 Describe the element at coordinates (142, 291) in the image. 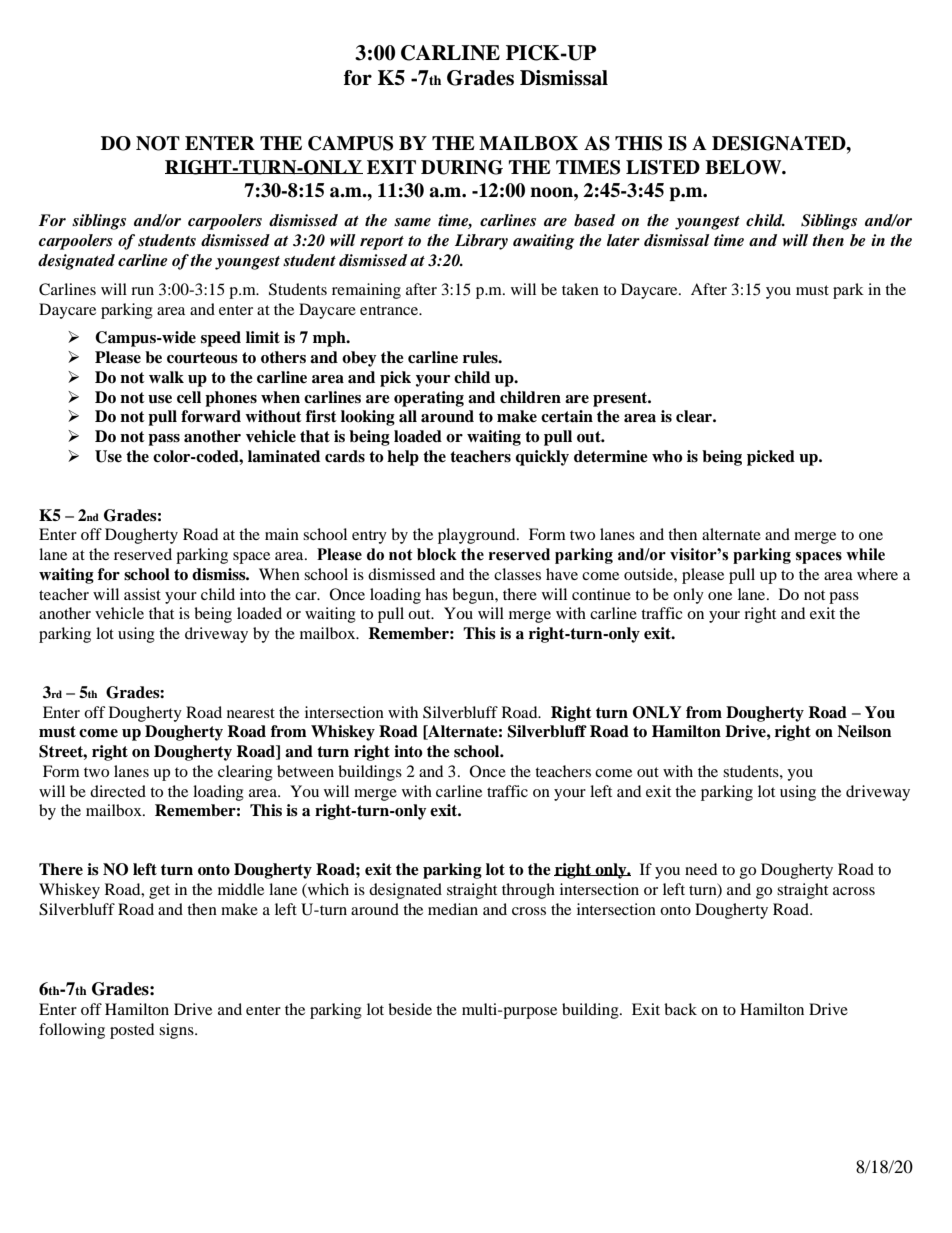

I see `run` at that location.
